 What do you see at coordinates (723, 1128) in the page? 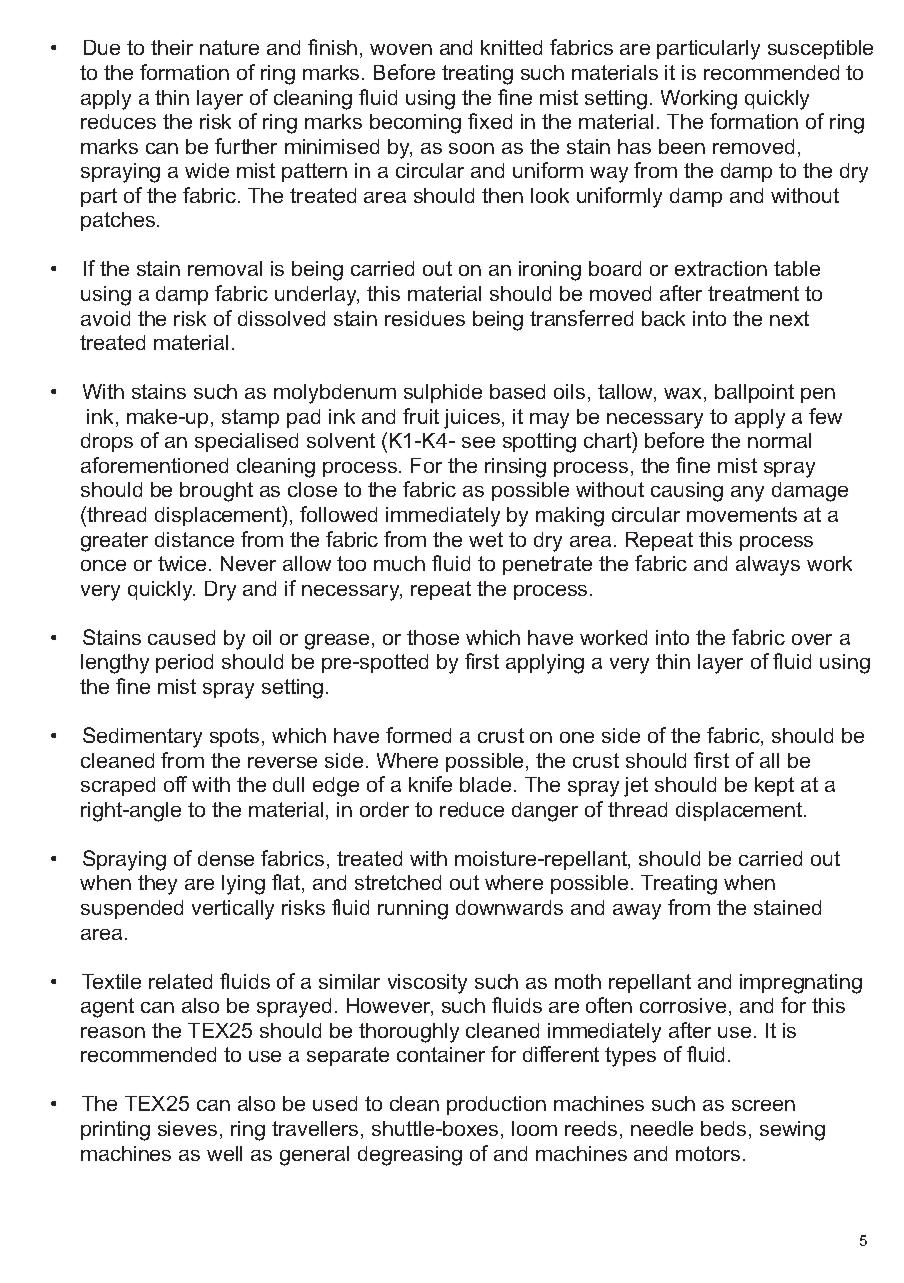
I see `beds` at bounding box center [723, 1128].
